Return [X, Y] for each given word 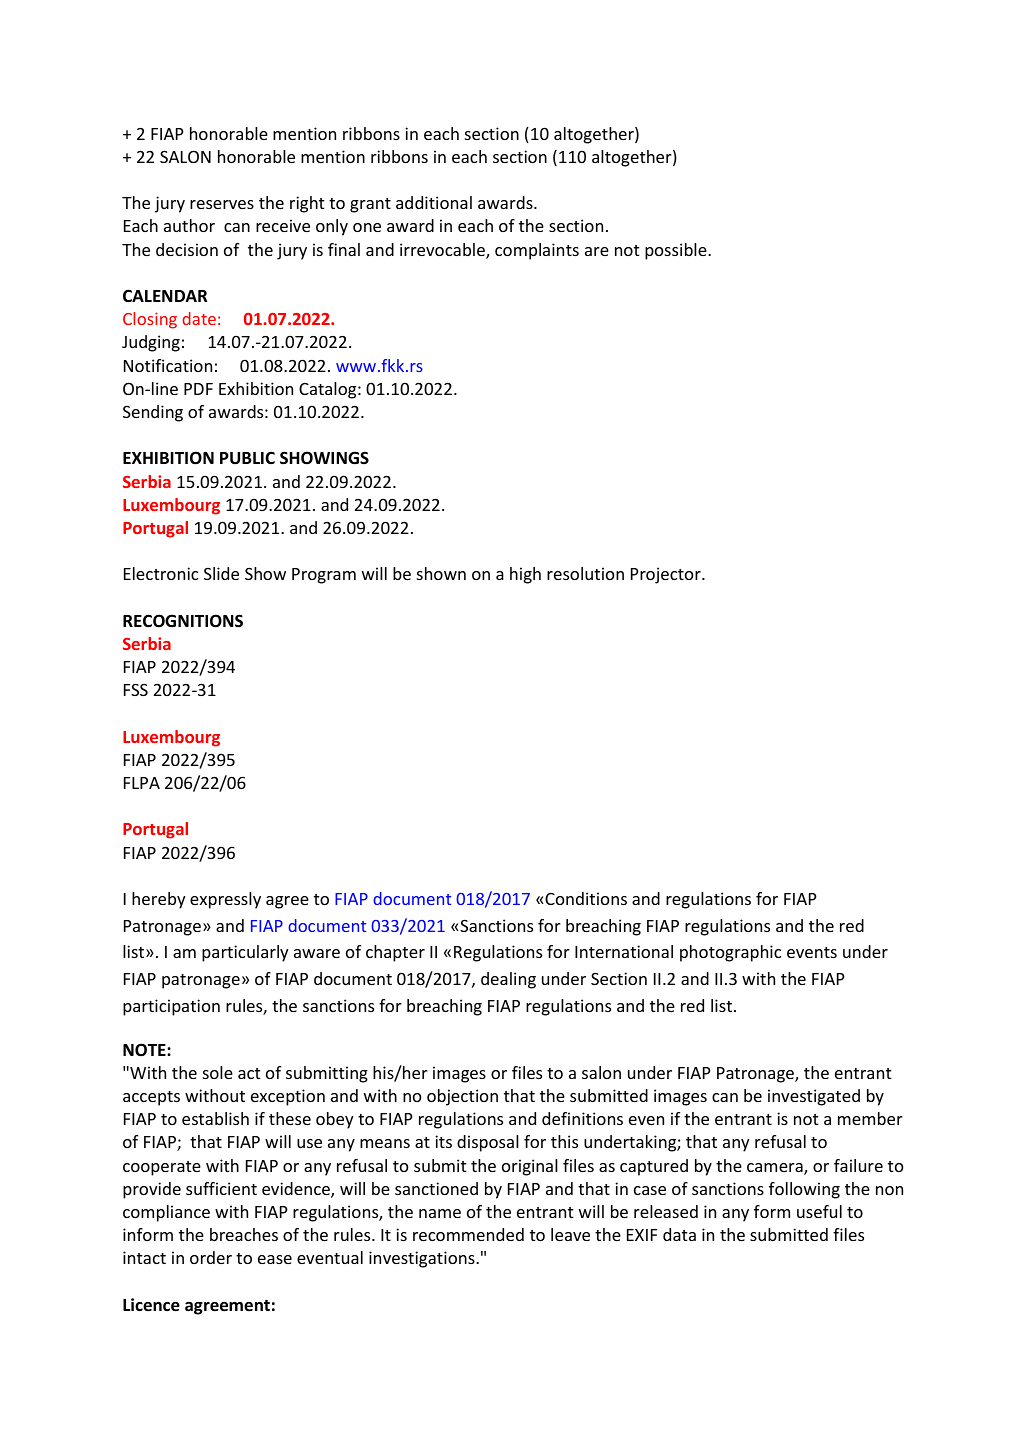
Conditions [585, 898]
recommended [468, 1234]
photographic [730, 953]
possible [677, 251]
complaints [537, 251]
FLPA [142, 783]
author [189, 225]
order [211, 1257]
